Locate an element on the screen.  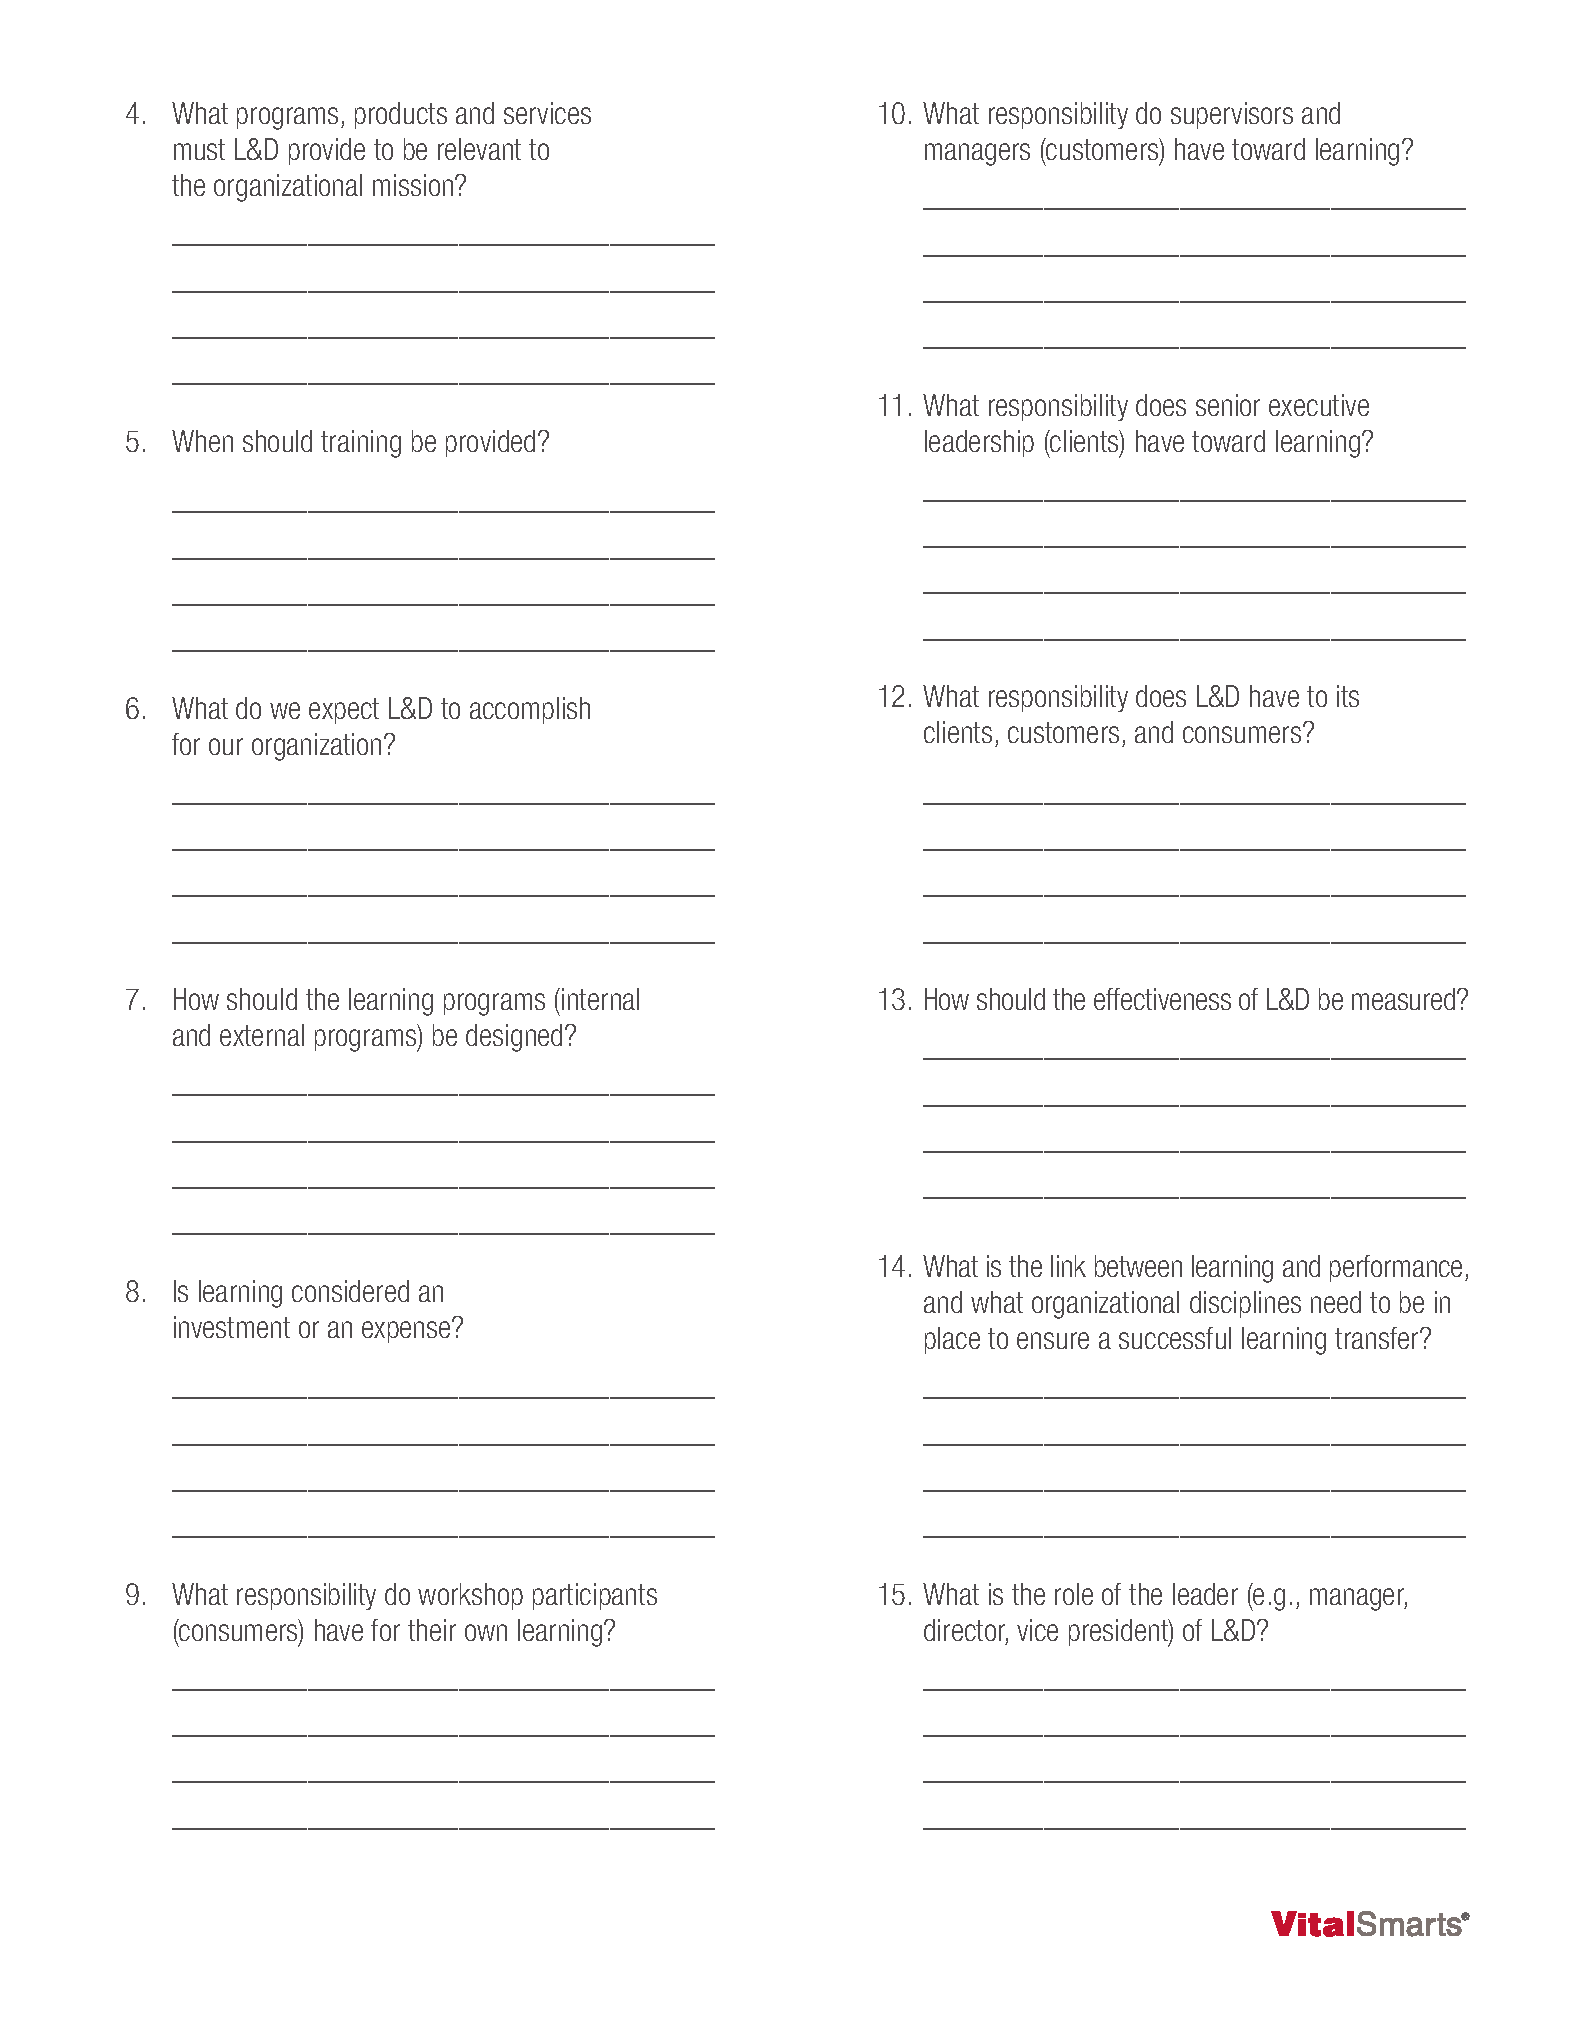
effectiveness is located at coordinates (1162, 999).
